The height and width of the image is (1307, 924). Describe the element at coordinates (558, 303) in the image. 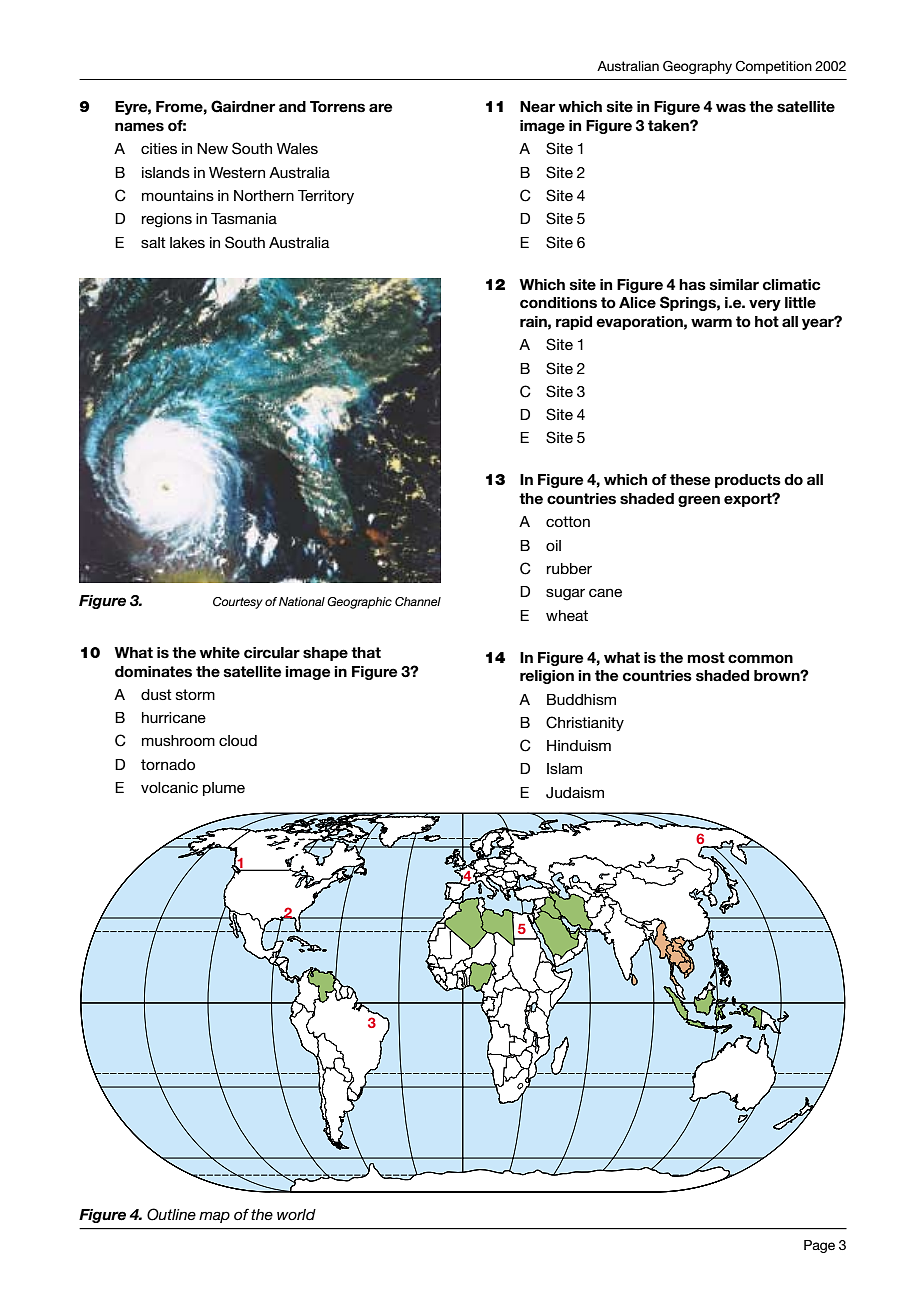

I see `conditions` at that location.
